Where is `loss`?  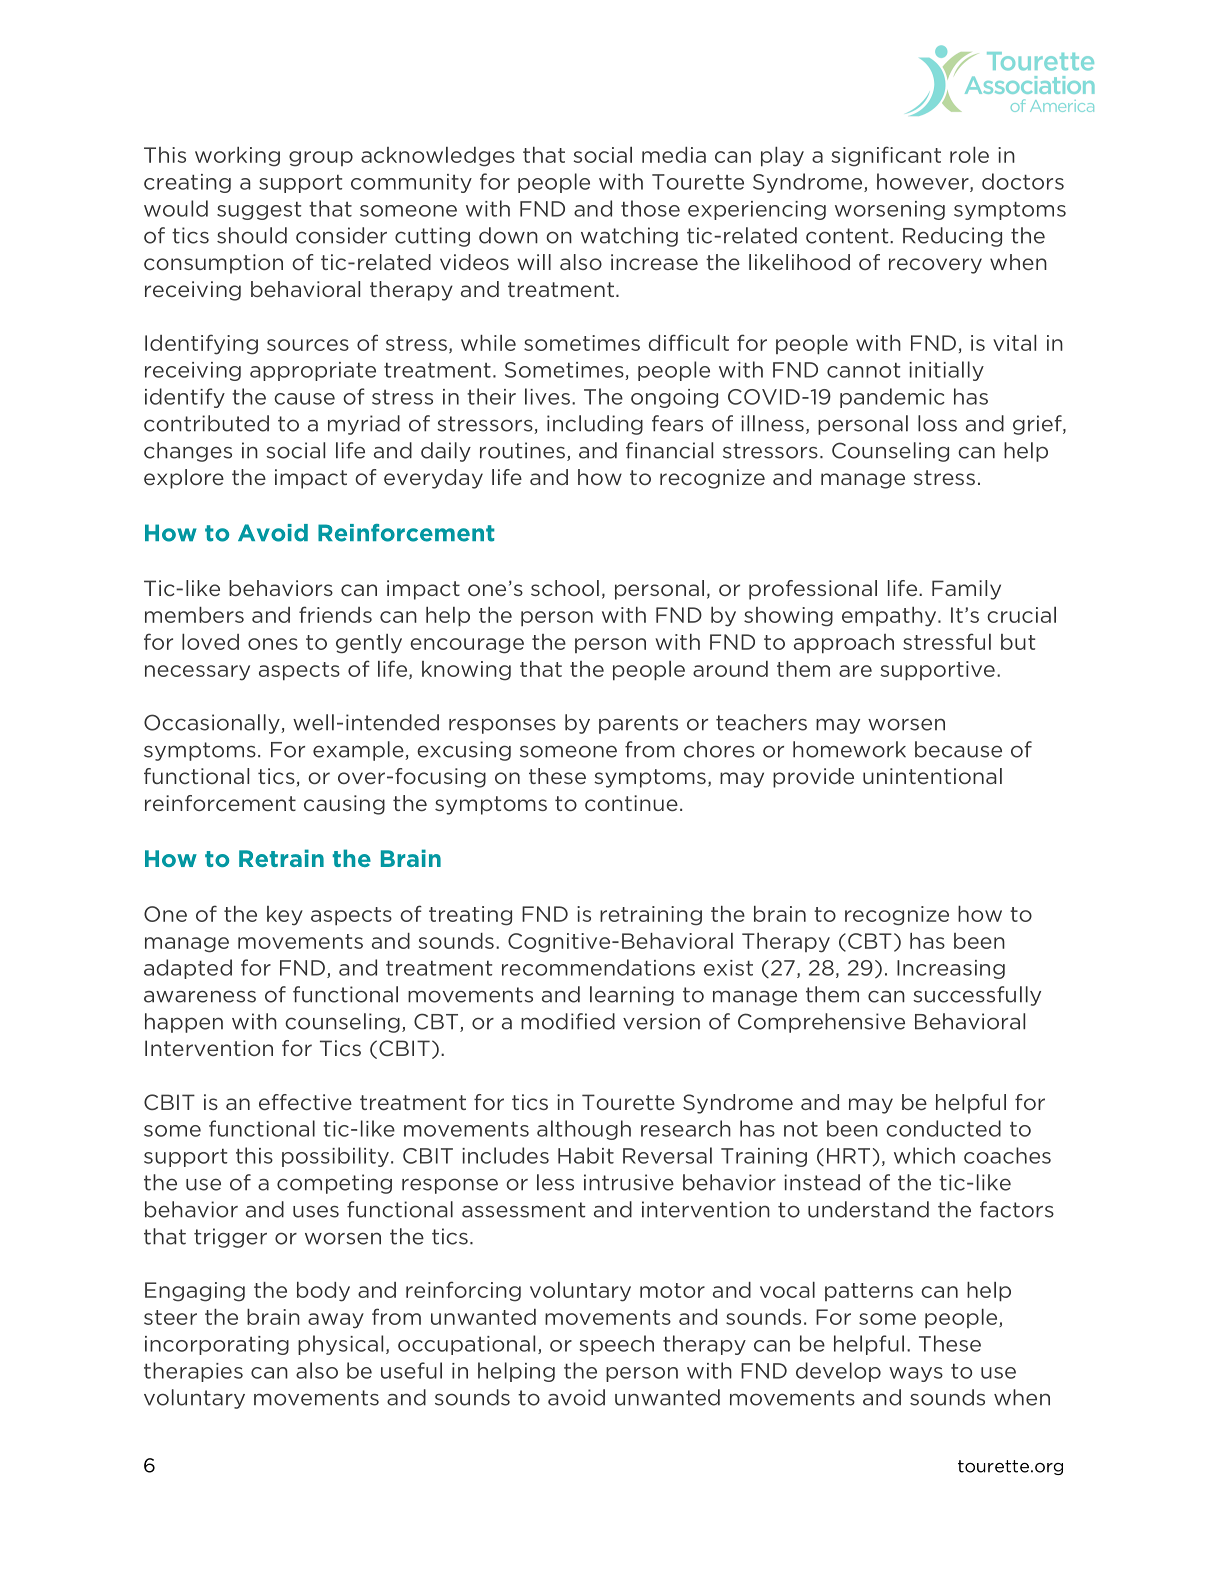
loss is located at coordinates (937, 423).
